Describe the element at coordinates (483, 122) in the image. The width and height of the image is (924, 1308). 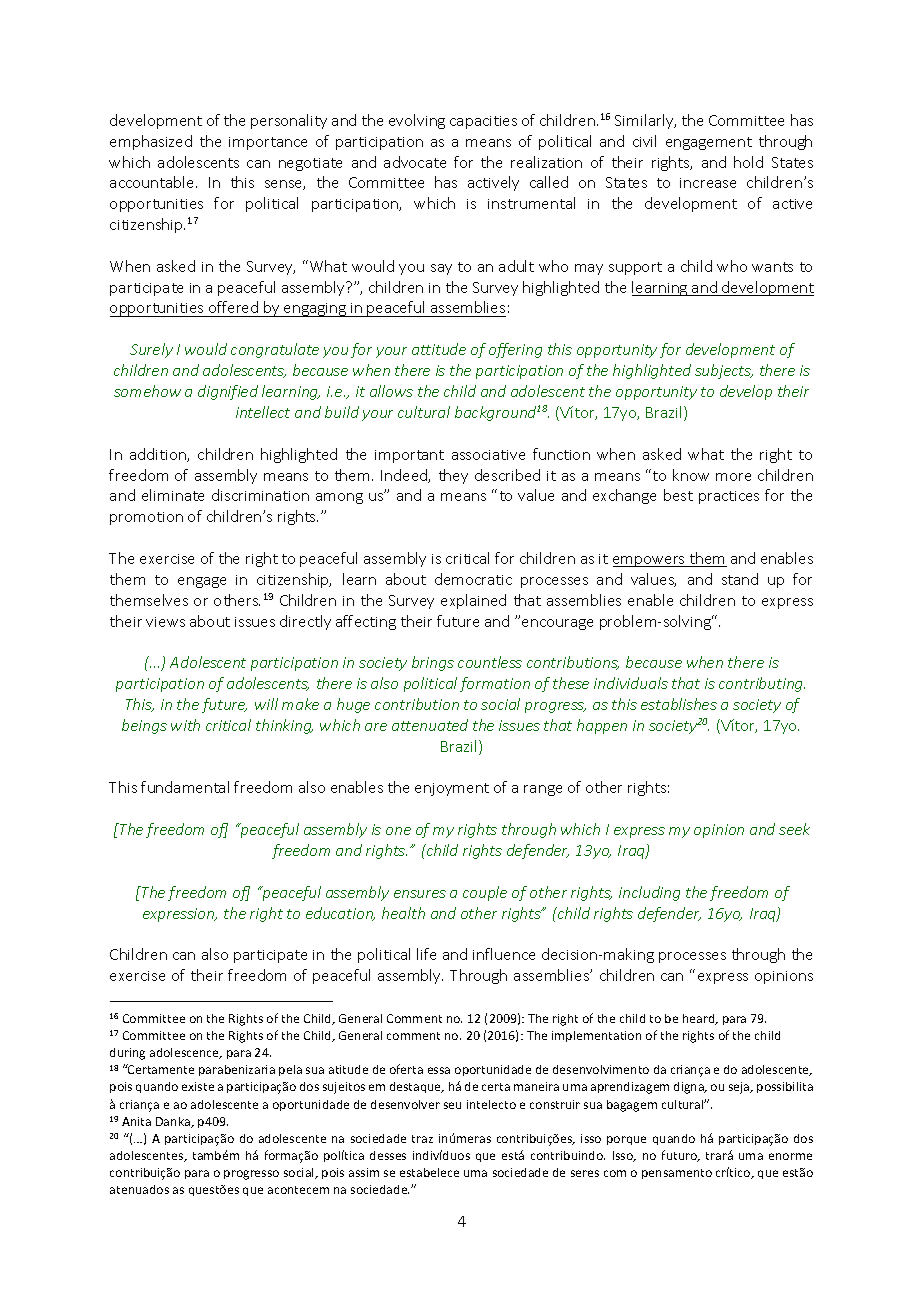
I see `capacities` at that location.
